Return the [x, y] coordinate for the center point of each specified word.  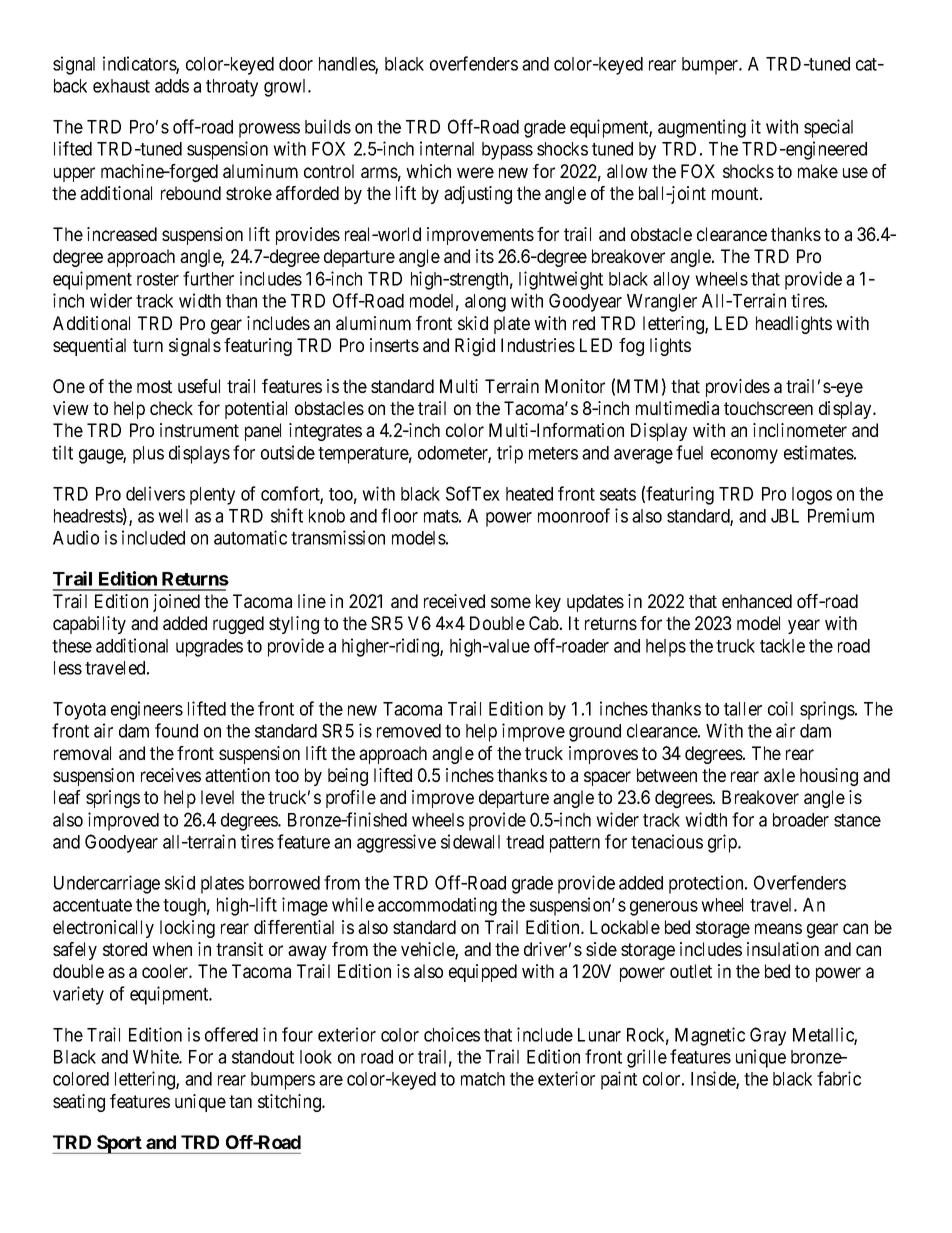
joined [176, 603]
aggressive [396, 843]
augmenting [702, 128]
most [154, 386]
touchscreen [768, 408]
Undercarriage [107, 884]
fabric [839, 1078]
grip [723, 843]
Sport [119, 1144]
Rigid [475, 347]
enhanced [757, 601]
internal [447, 148]
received [454, 601]
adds [172, 86]
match [483, 1079]
